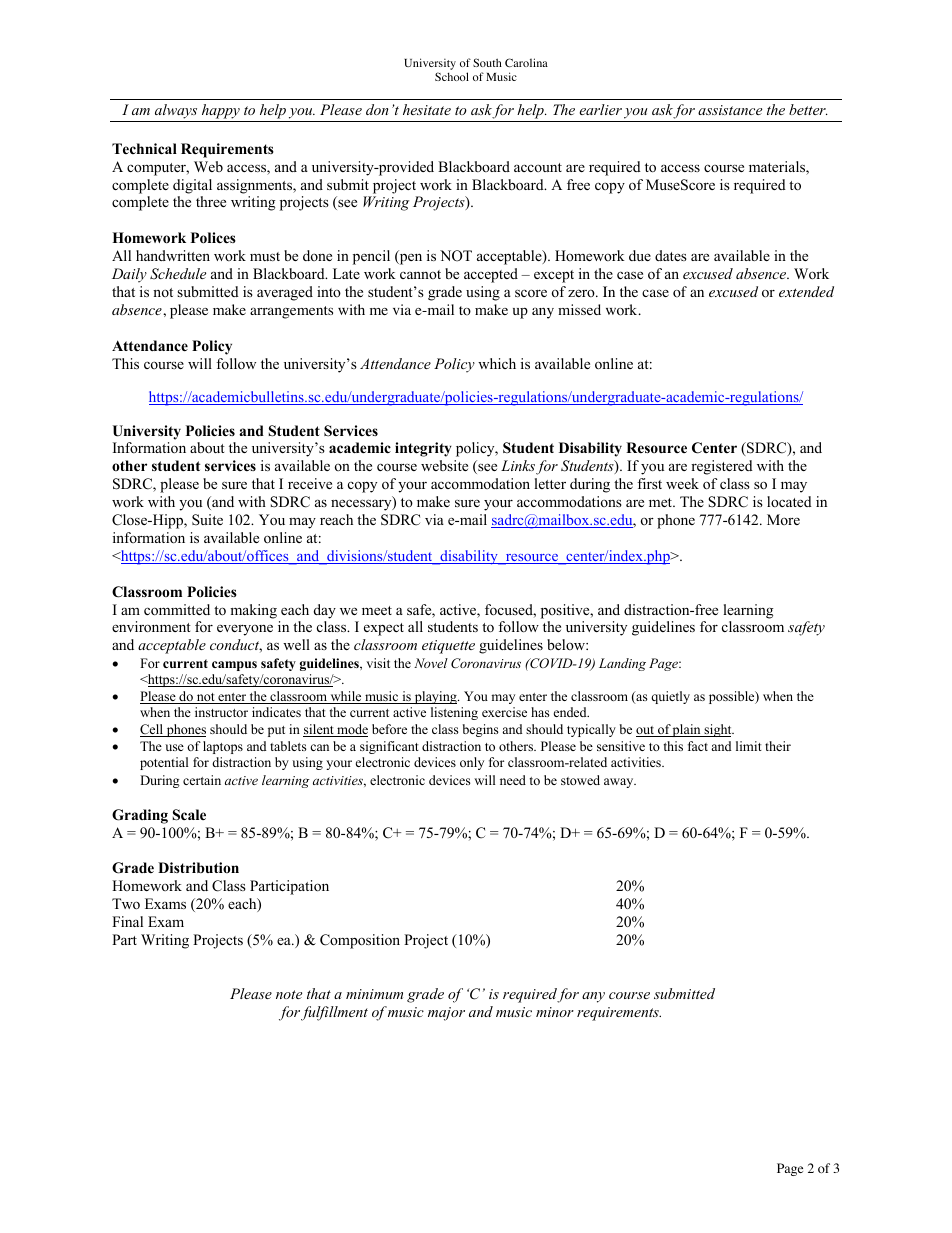 The image size is (952, 1233). I want to click on quietly, so click(670, 697).
